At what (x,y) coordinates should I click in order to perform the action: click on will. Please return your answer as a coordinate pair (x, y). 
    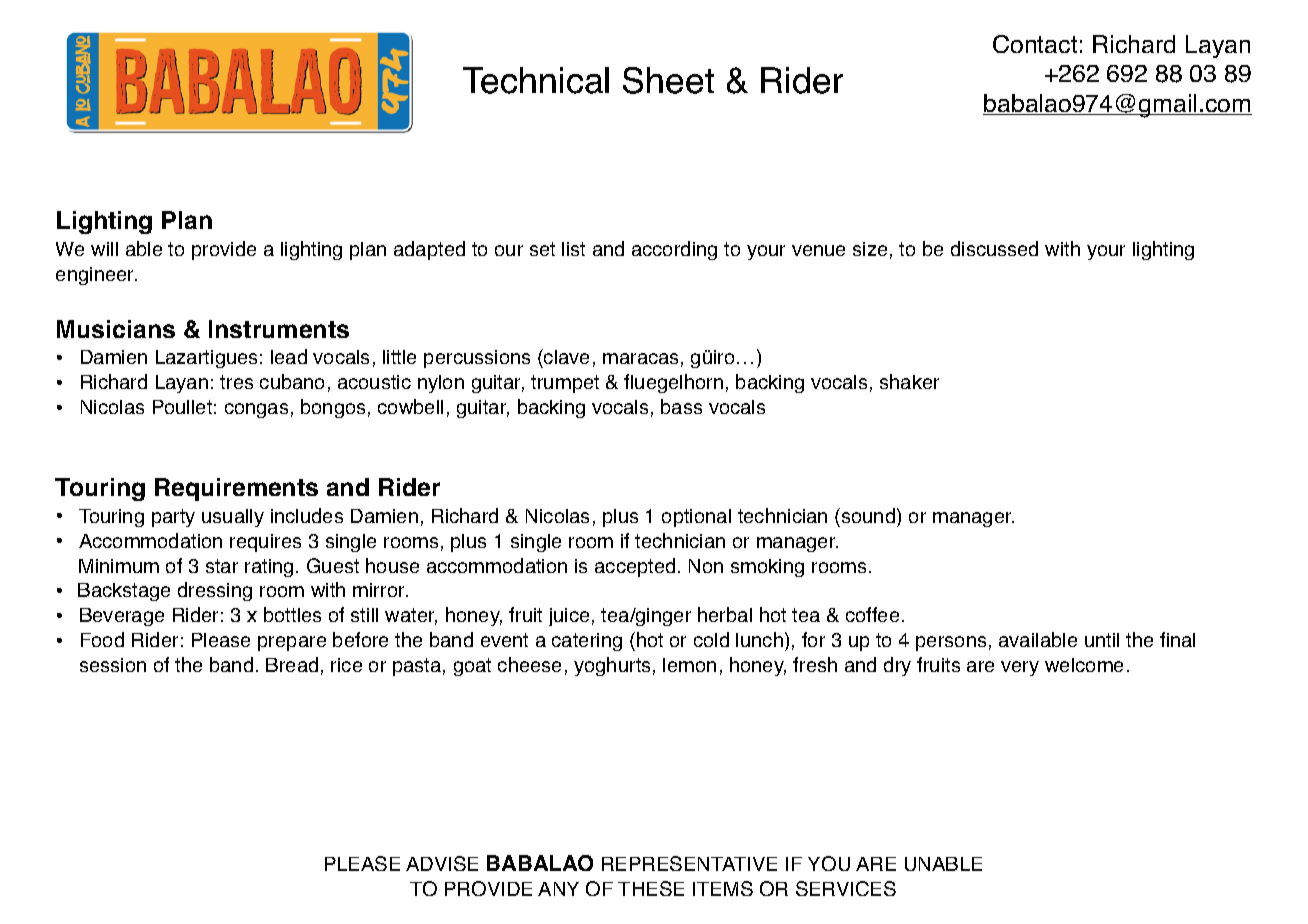
    Looking at the image, I should click on (104, 249).
